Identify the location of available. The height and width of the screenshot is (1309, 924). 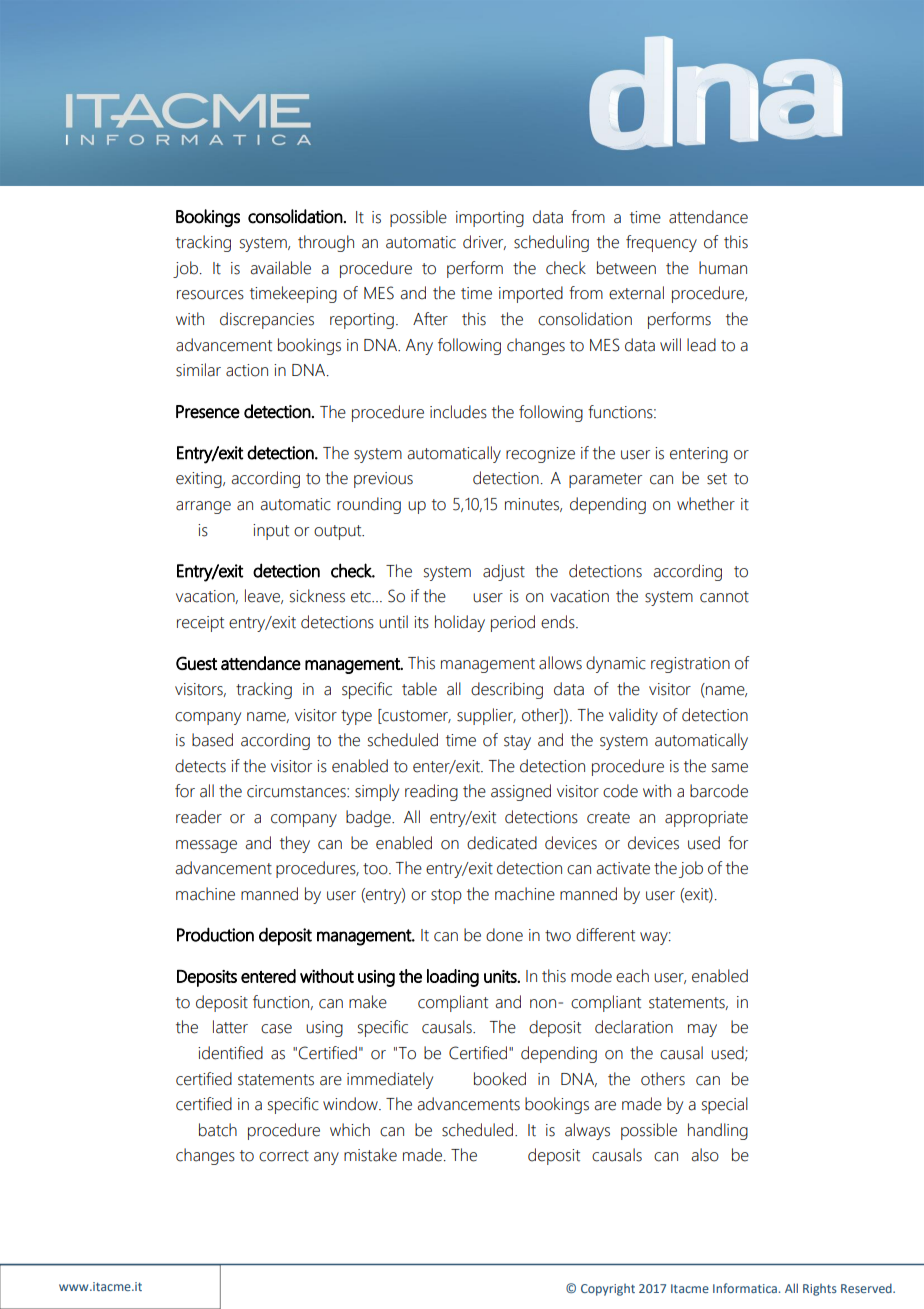
(280, 268).
